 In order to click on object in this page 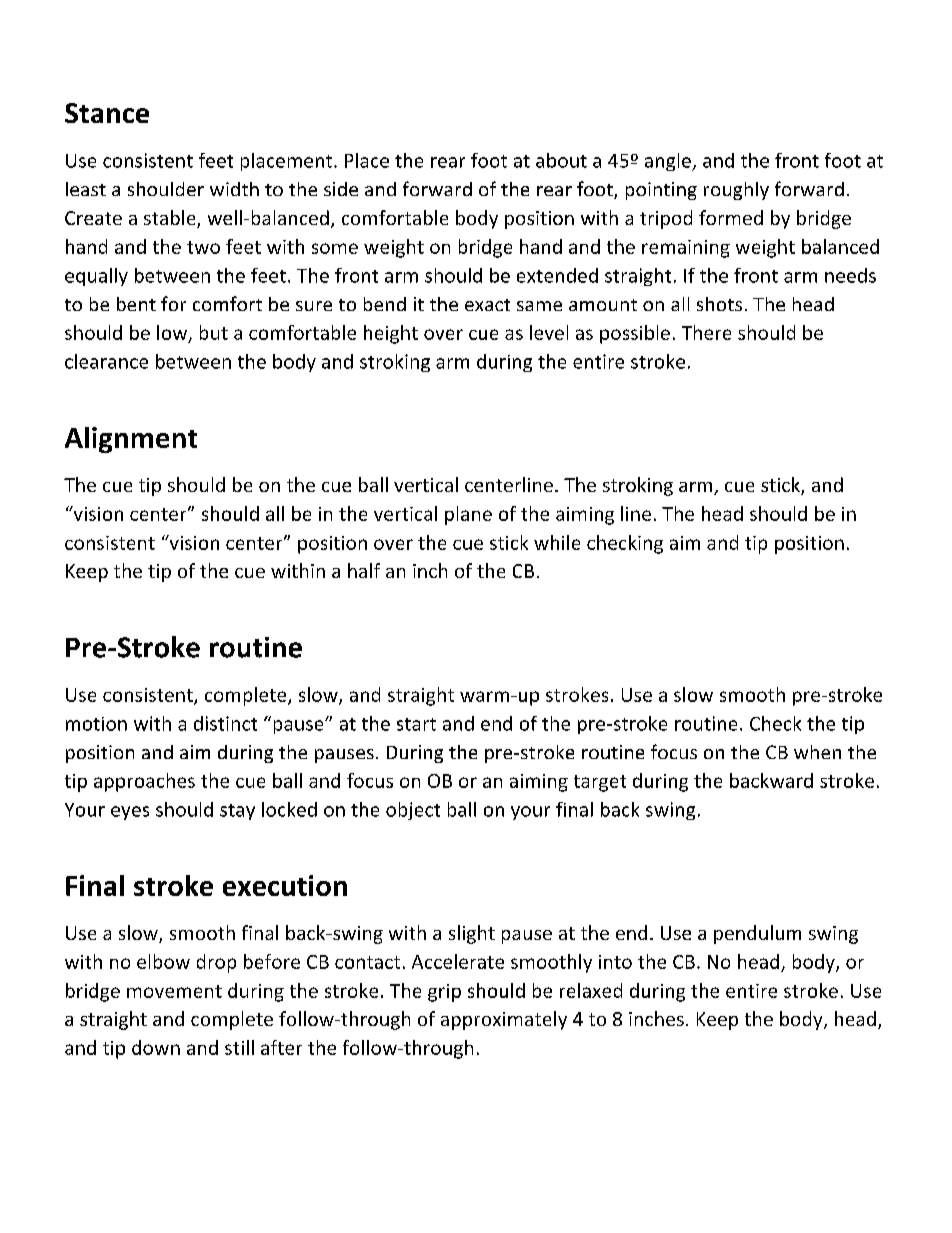, I will do `click(413, 811)`.
